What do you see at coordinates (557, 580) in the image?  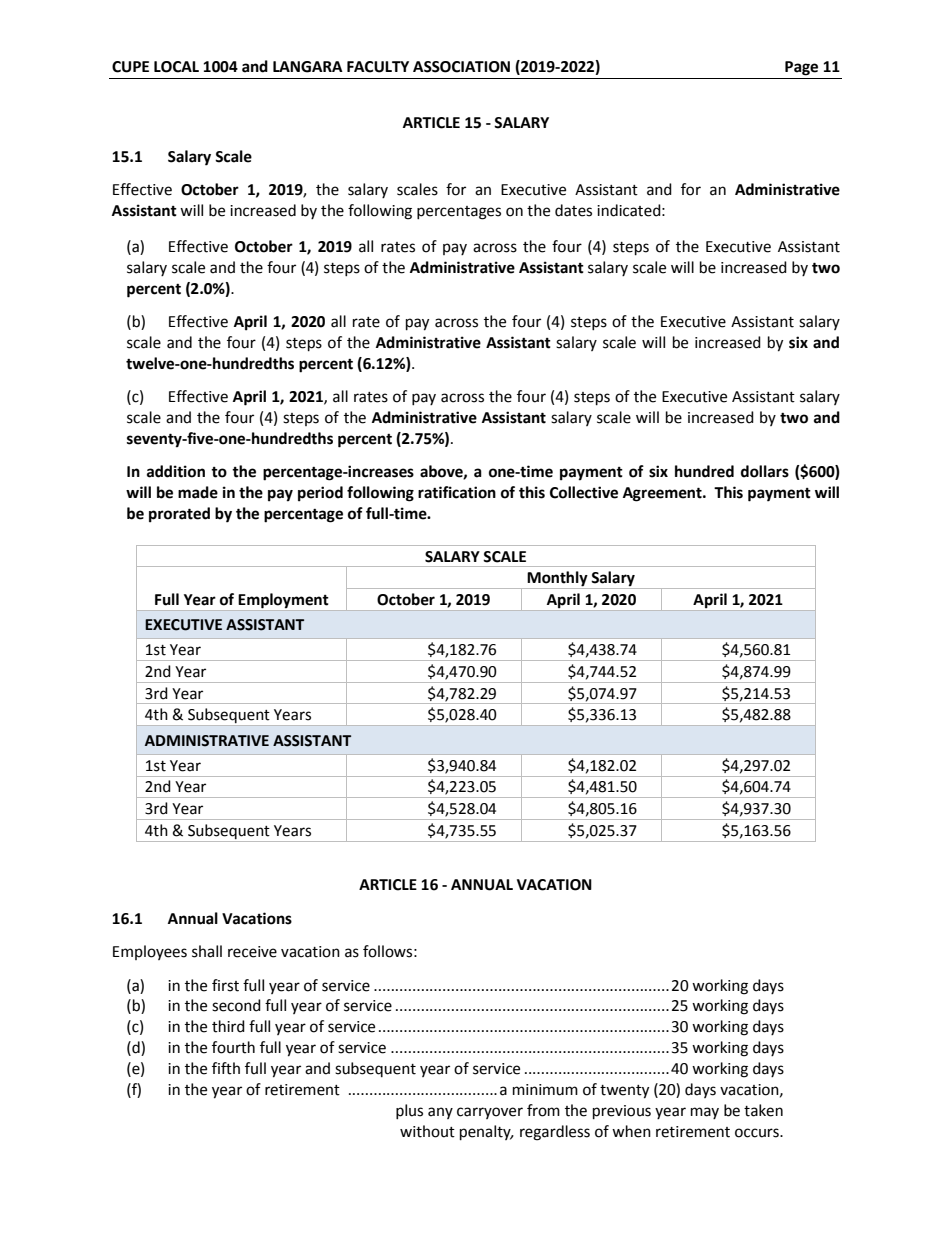 I see `Monthly` at bounding box center [557, 580].
